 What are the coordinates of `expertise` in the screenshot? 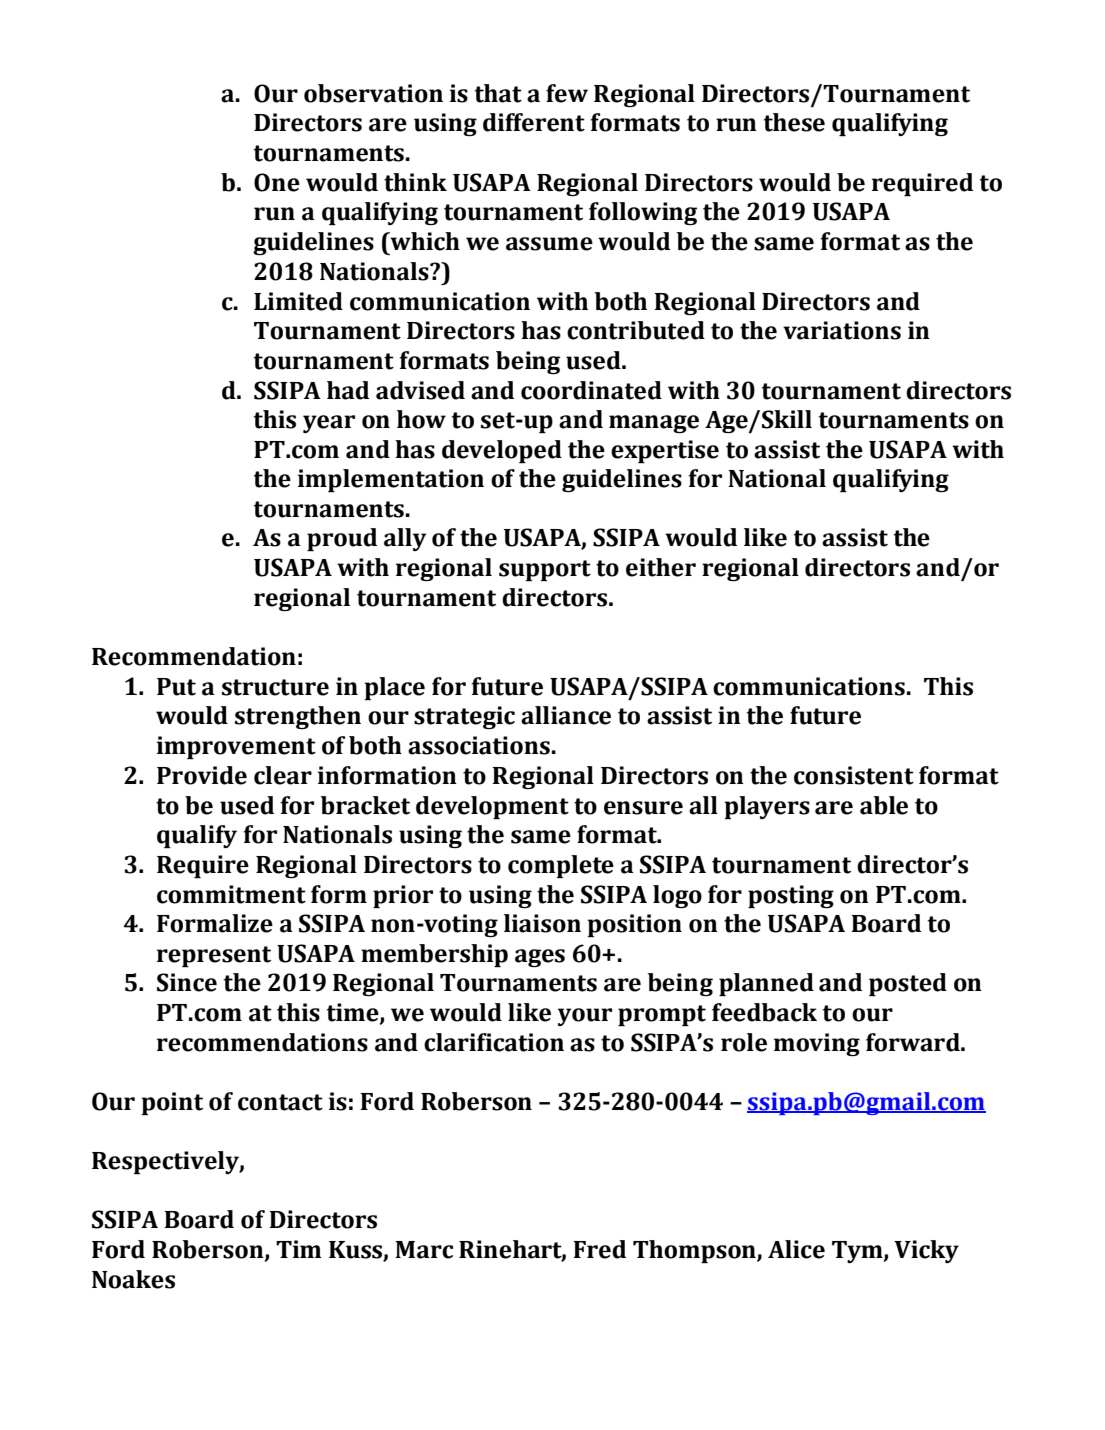 It's located at (665, 451).
